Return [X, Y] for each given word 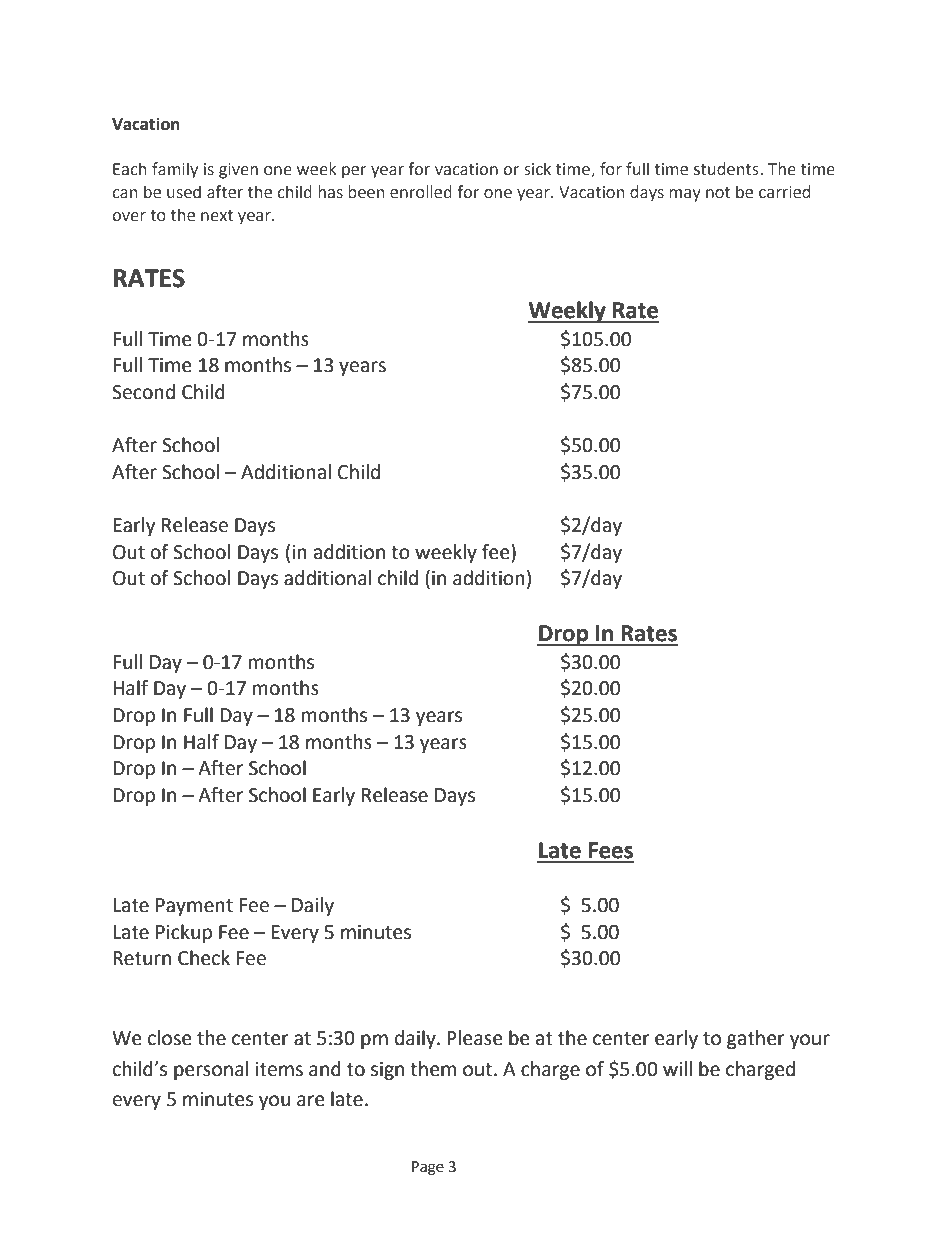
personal [211, 1070]
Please [475, 1038]
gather [756, 1039]
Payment [194, 907]
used [184, 192]
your [810, 1041]
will [677, 1068]
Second [143, 392]
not [718, 193]
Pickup [184, 933]
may [685, 195]
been [366, 192]
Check [204, 958]
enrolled [421, 192]
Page [428, 1168]
